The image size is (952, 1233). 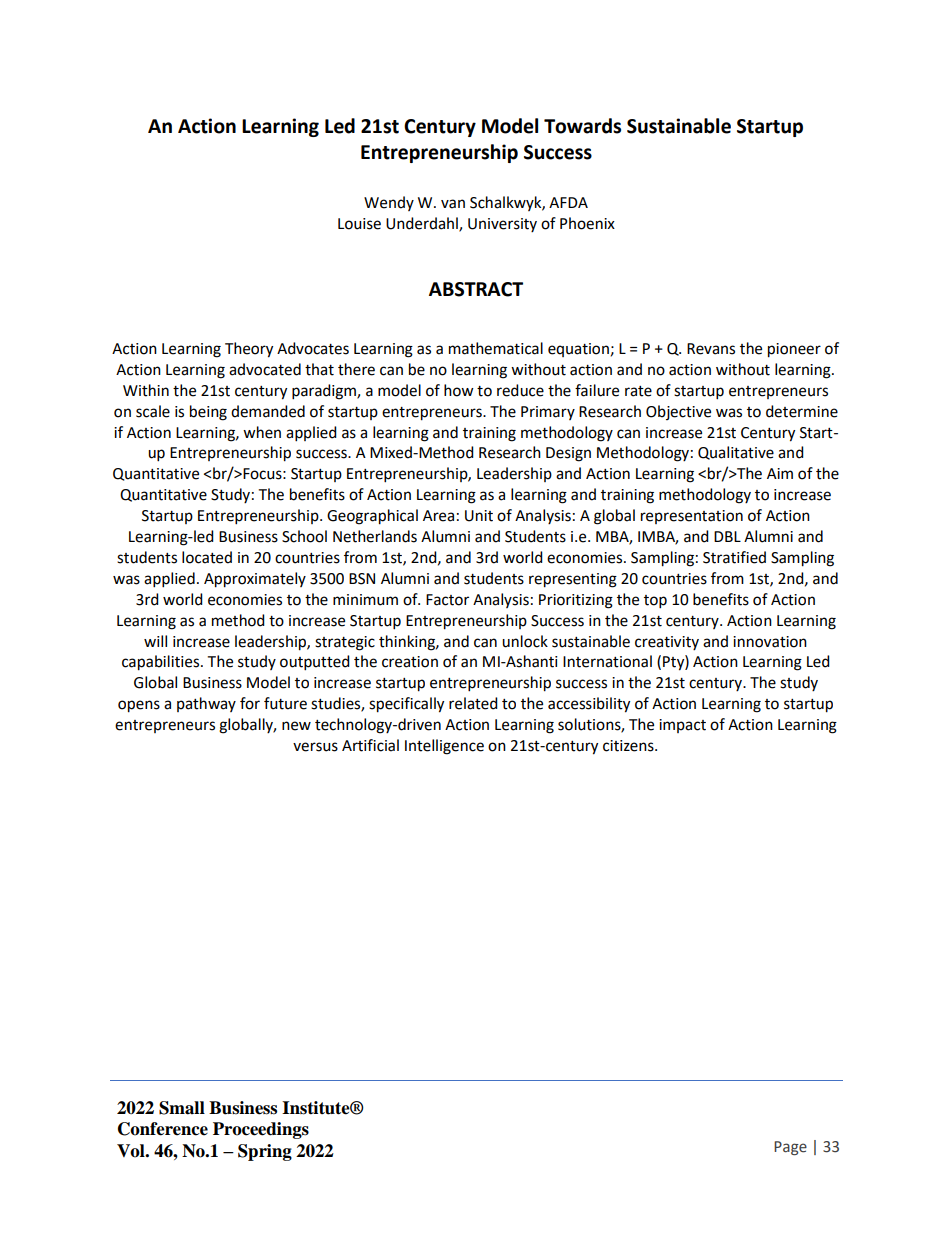 I want to click on will, so click(x=155, y=641).
